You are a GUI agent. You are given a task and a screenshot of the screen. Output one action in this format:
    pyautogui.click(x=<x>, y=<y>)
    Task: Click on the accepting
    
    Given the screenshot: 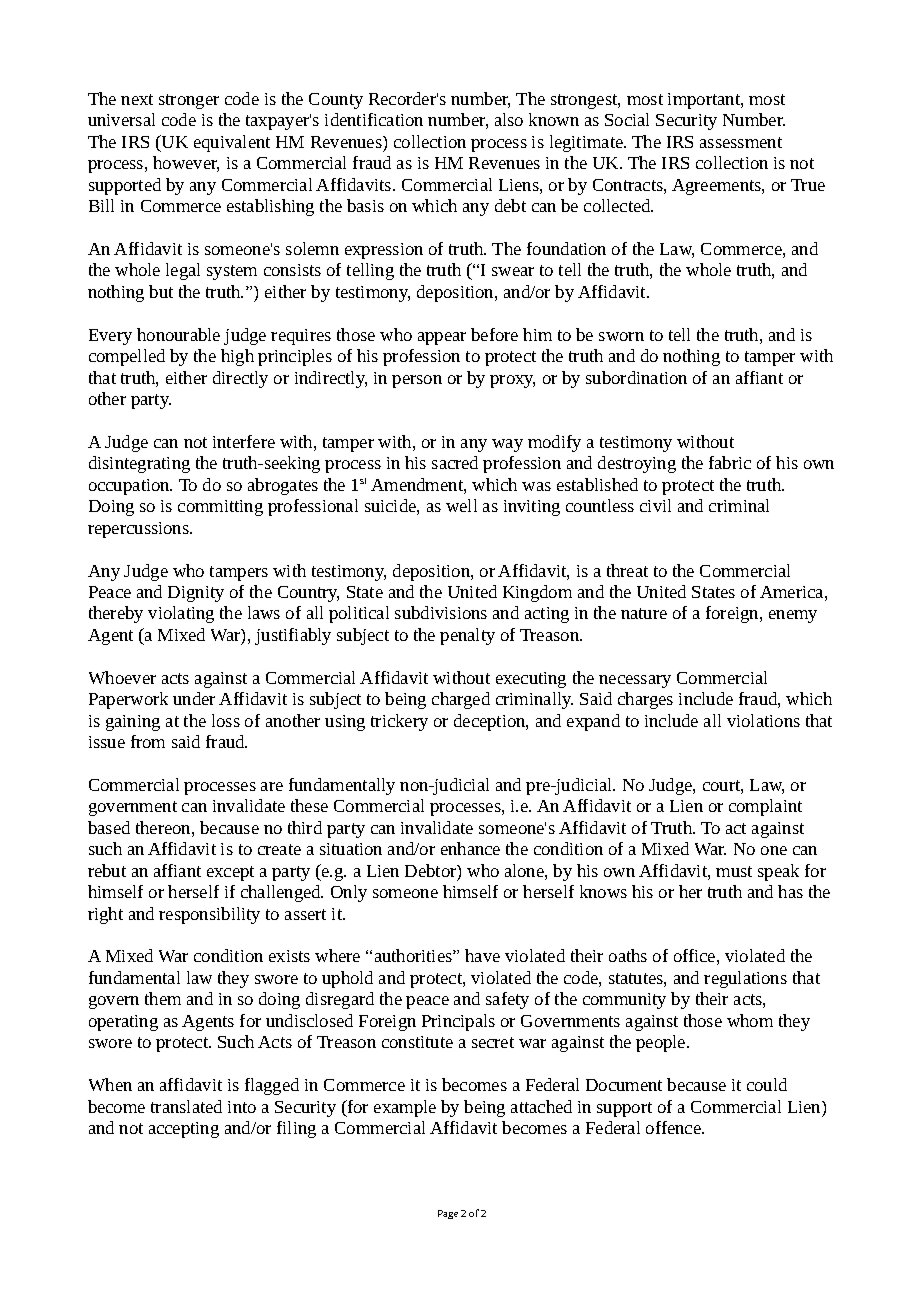 What is the action you would take?
    pyautogui.click(x=184, y=1130)
